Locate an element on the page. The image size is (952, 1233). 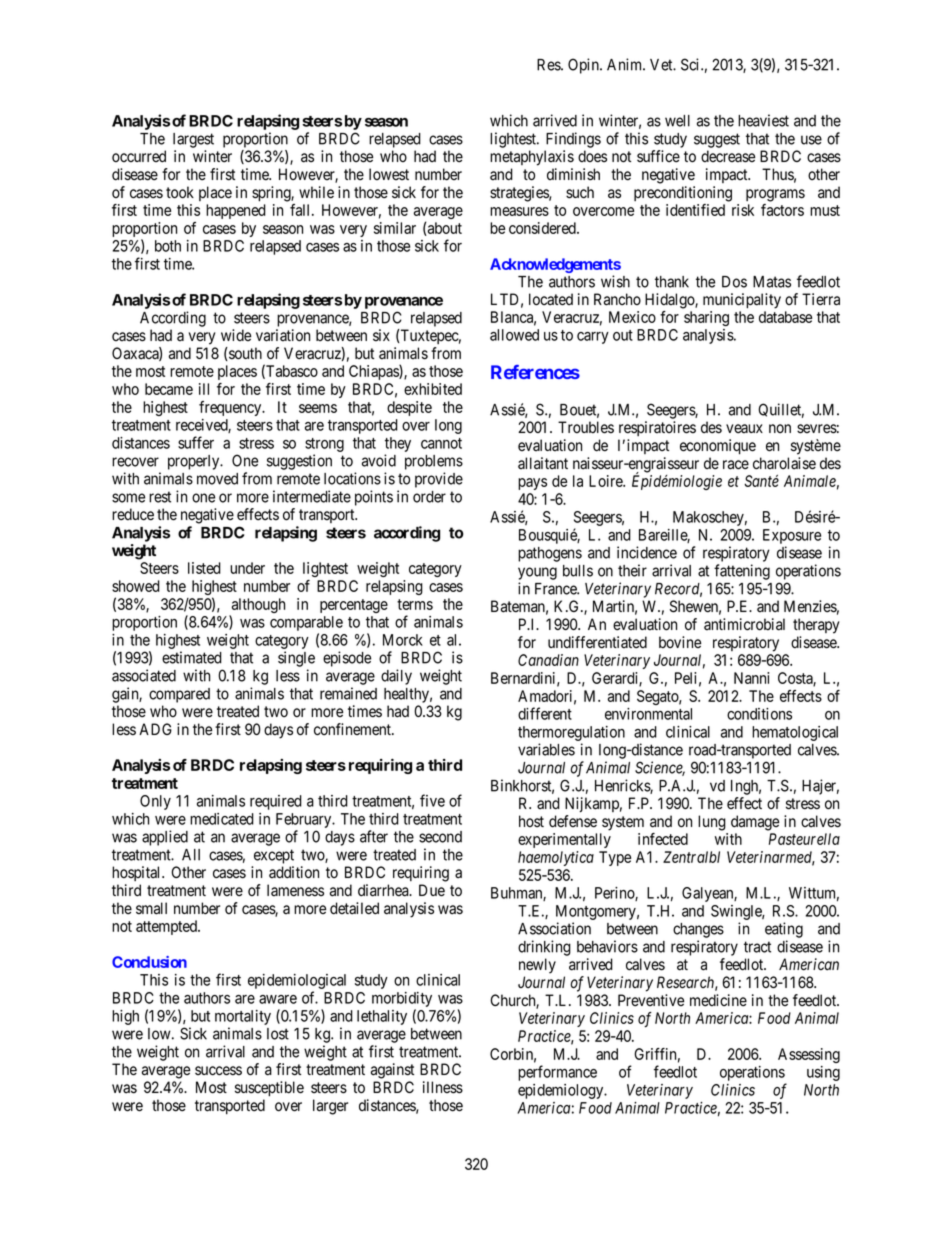
largest is located at coordinates (193, 140).
